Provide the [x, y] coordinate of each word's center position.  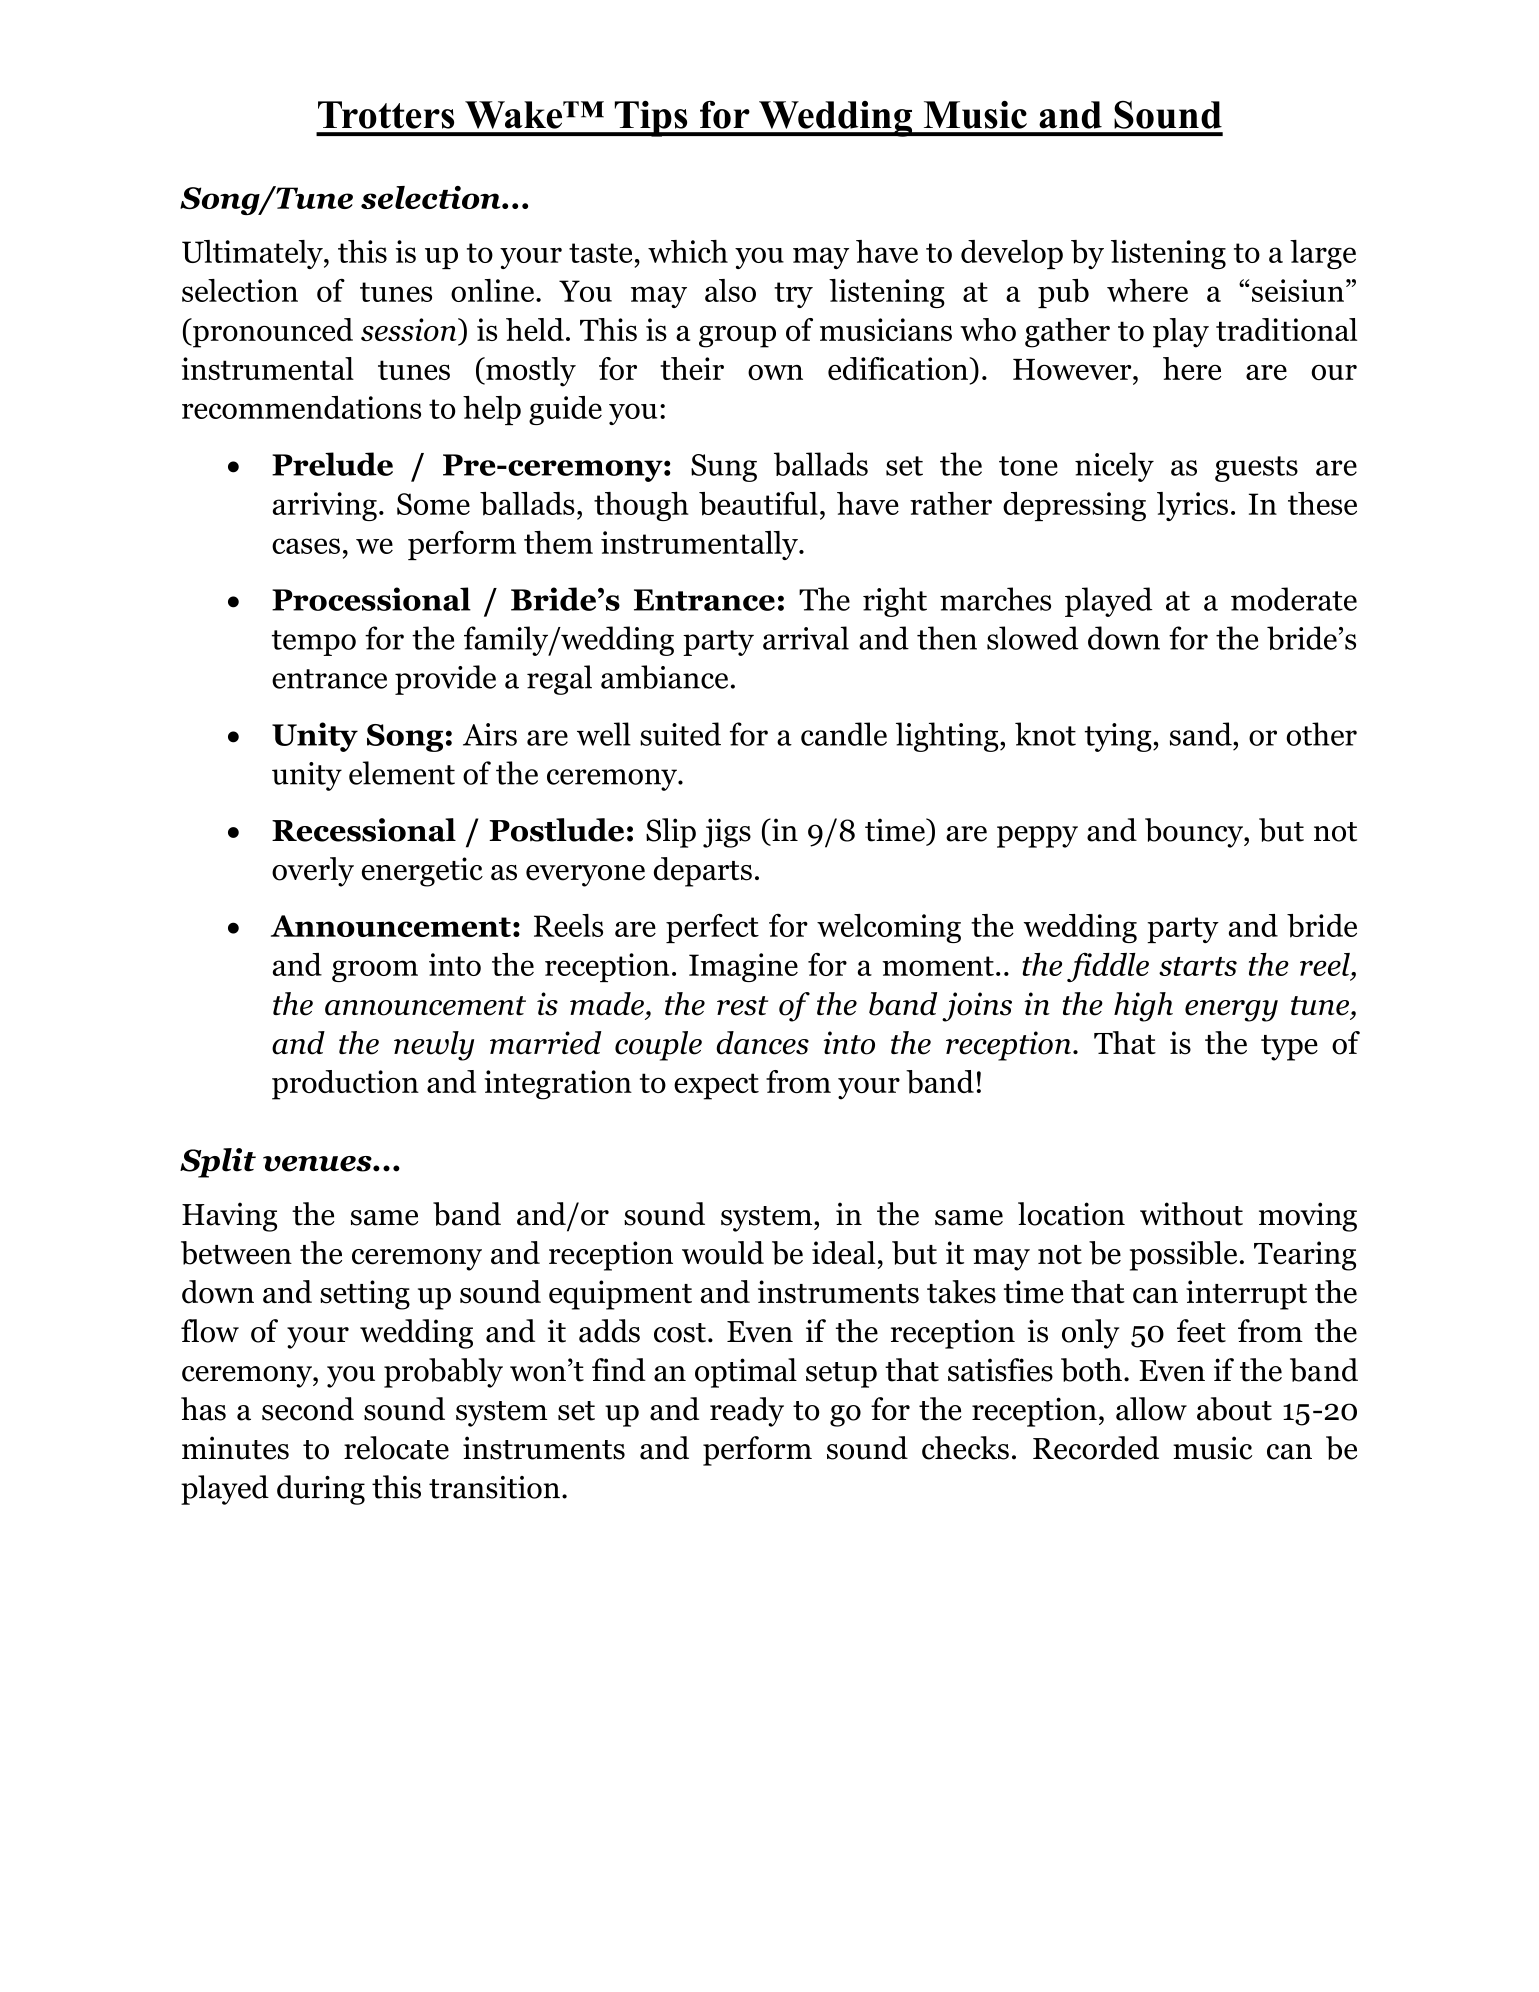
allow [1151, 1409]
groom [375, 971]
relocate [396, 1448]
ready [747, 1412]
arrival [806, 638]
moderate [1294, 599]
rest [742, 1006]
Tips [651, 119]
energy [1231, 1011]
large [1323, 254]
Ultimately [253, 254]
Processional [371, 599]
